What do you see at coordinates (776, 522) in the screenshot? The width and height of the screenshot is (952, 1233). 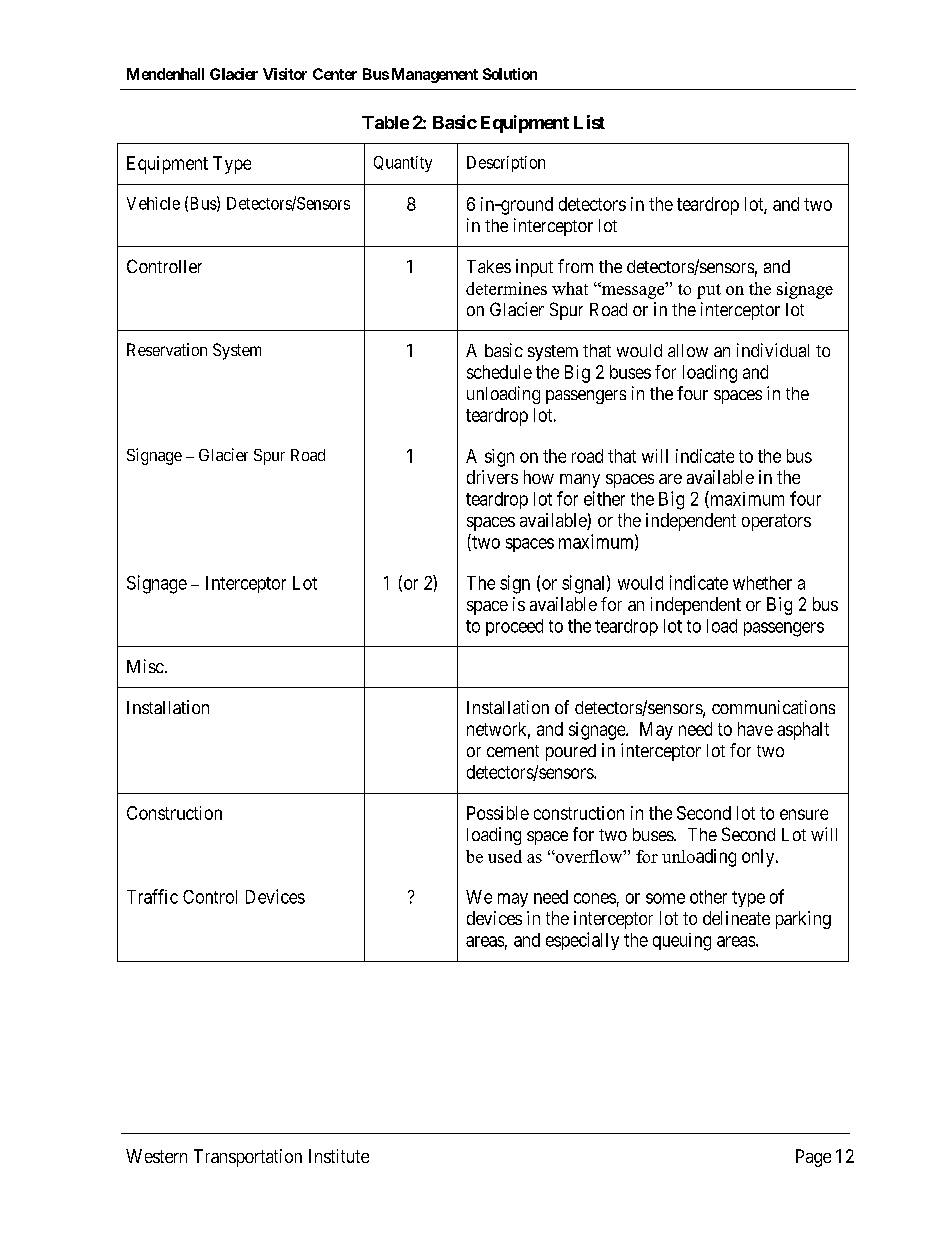 I see `operators` at bounding box center [776, 522].
